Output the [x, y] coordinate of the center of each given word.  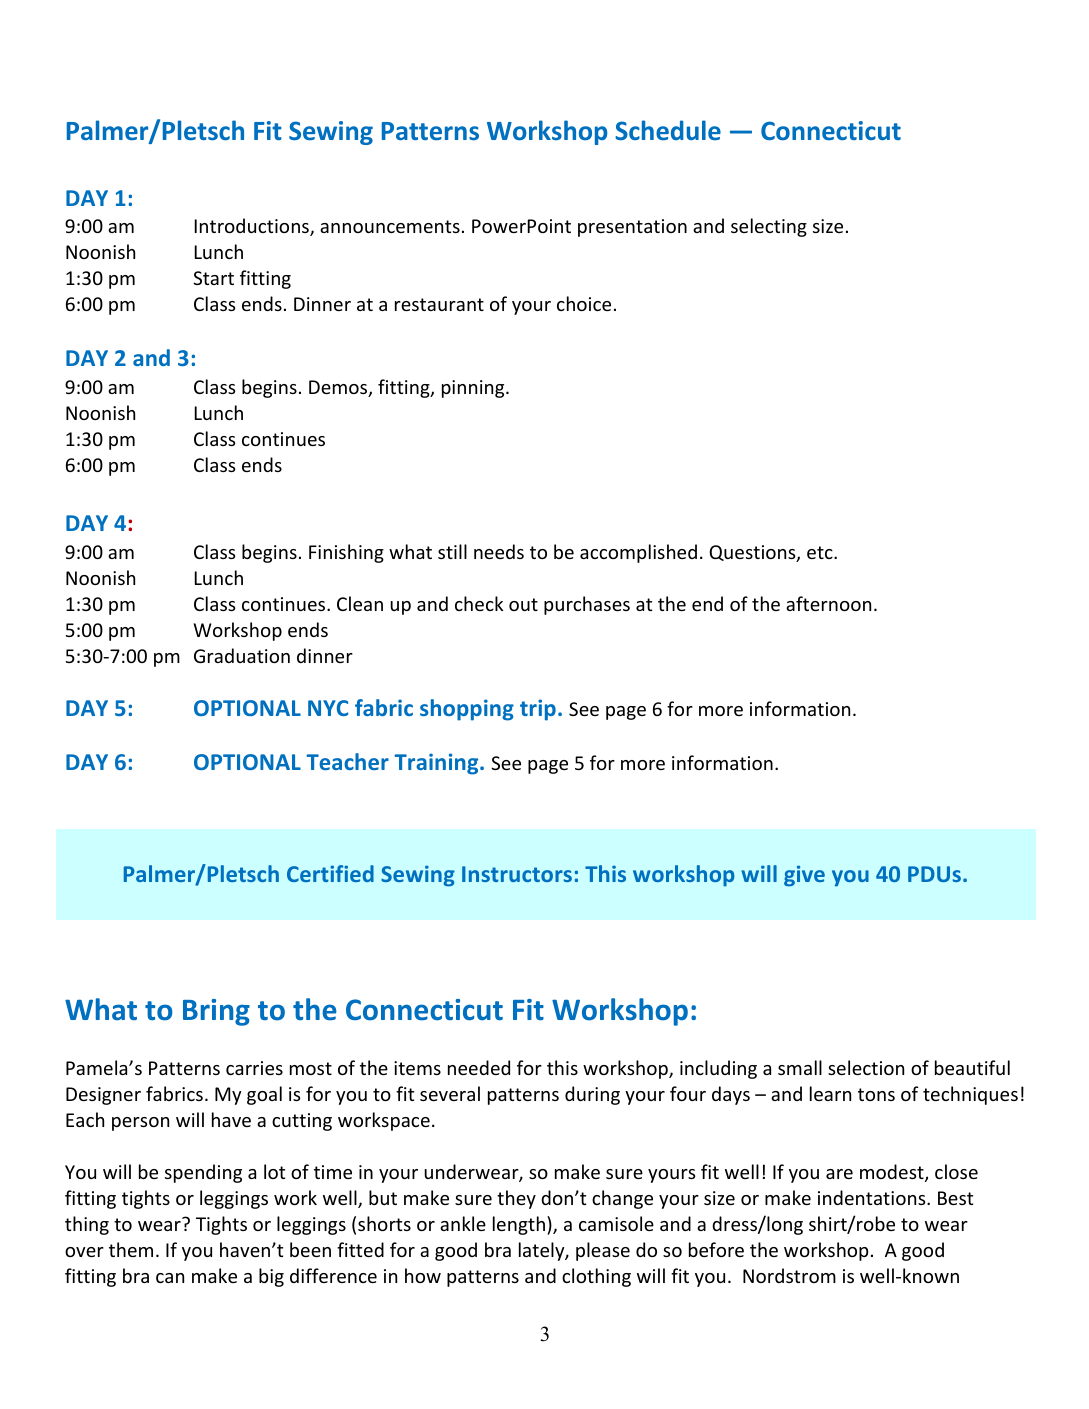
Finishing [346, 553]
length [519, 1225]
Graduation [242, 655]
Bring [216, 1012]
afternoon [828, 603]
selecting [769, 227]
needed [479, 1067]
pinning [474, 389]
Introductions [252, 227]
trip [538, 710]
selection [866, 1067]
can [170, 1278]
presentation [632, 228]
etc [821, 552]
